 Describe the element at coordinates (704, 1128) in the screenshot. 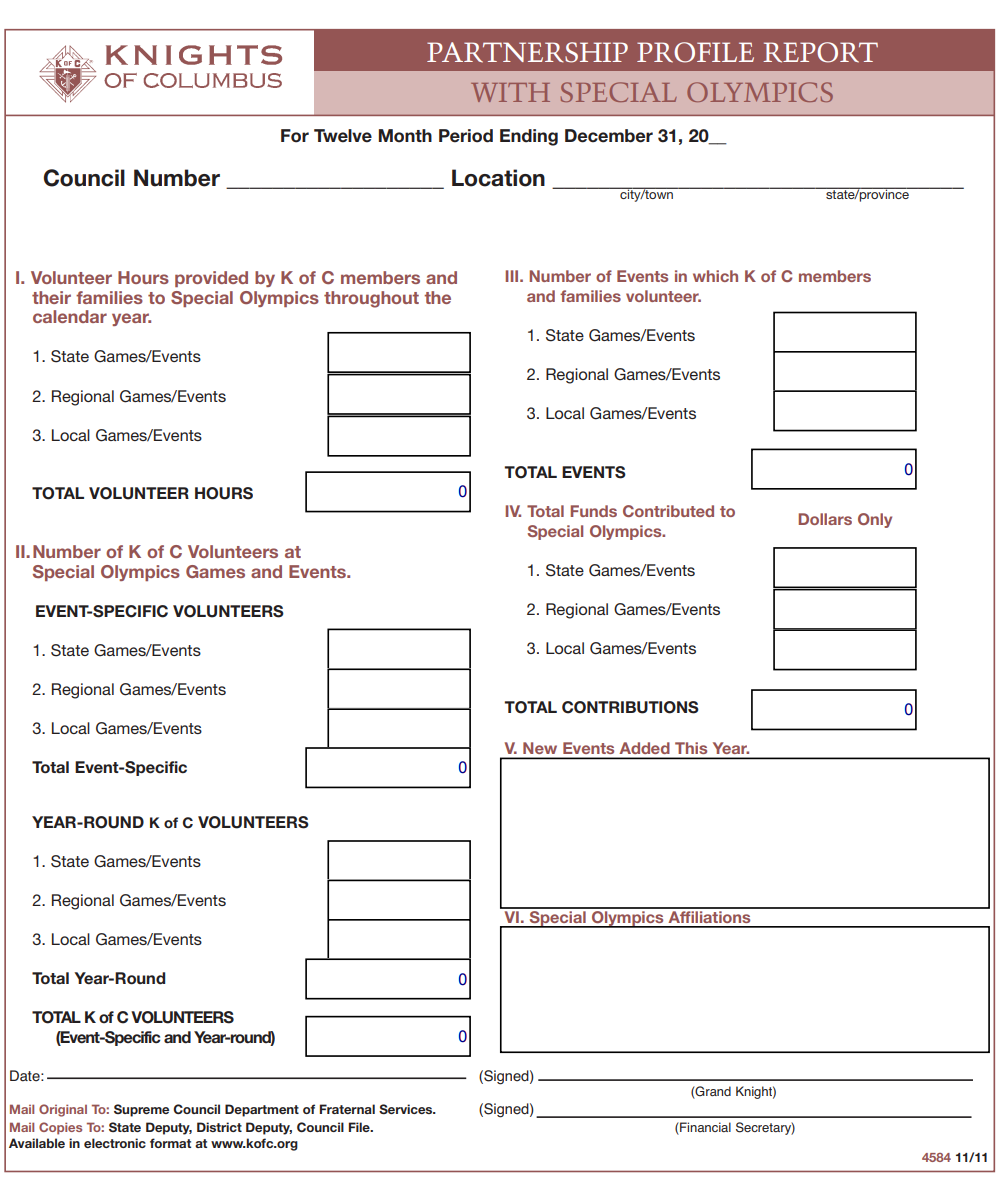

I see `Financial` at that location.
